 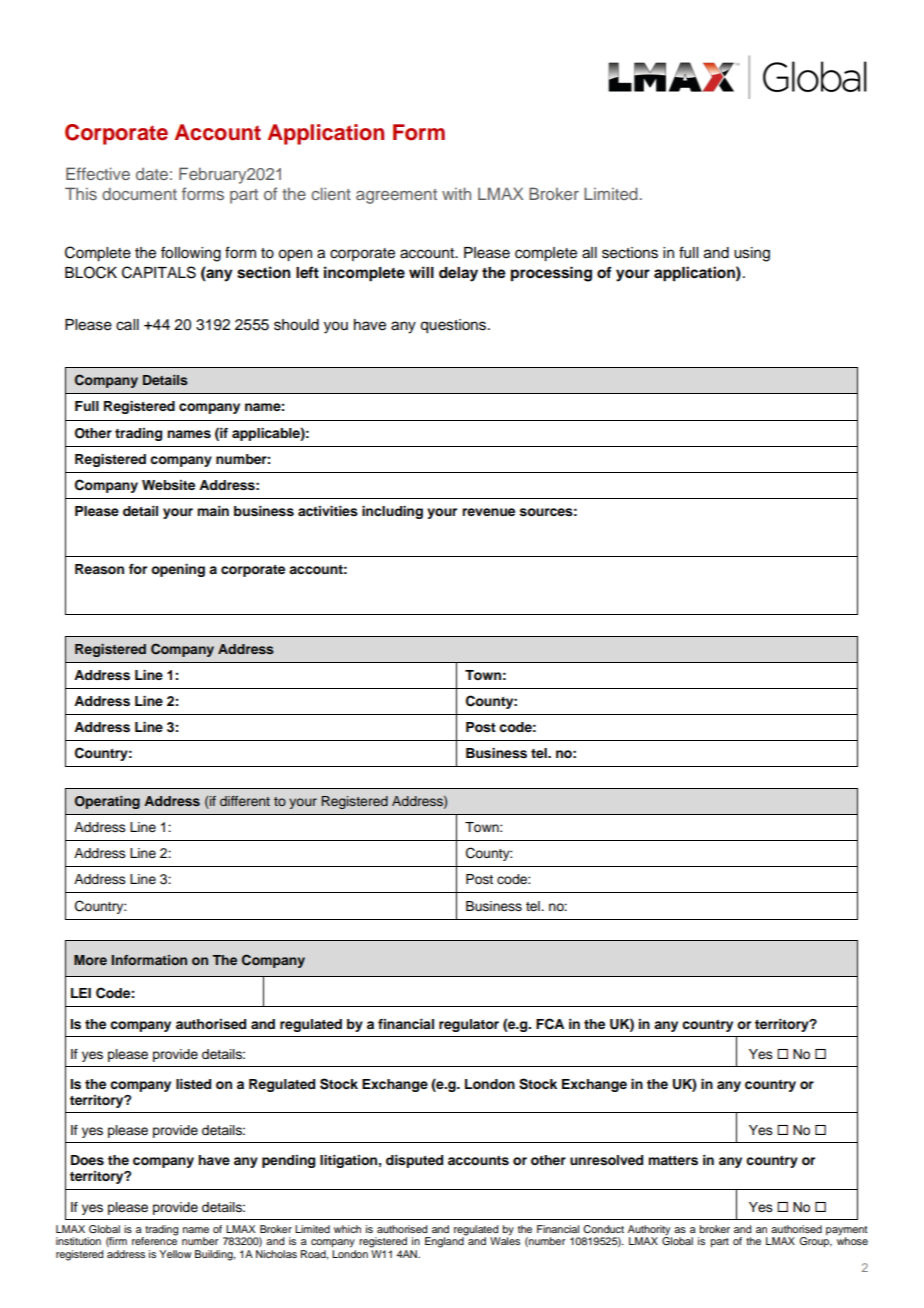 I want to click on including, so click(x=392, y=512).
